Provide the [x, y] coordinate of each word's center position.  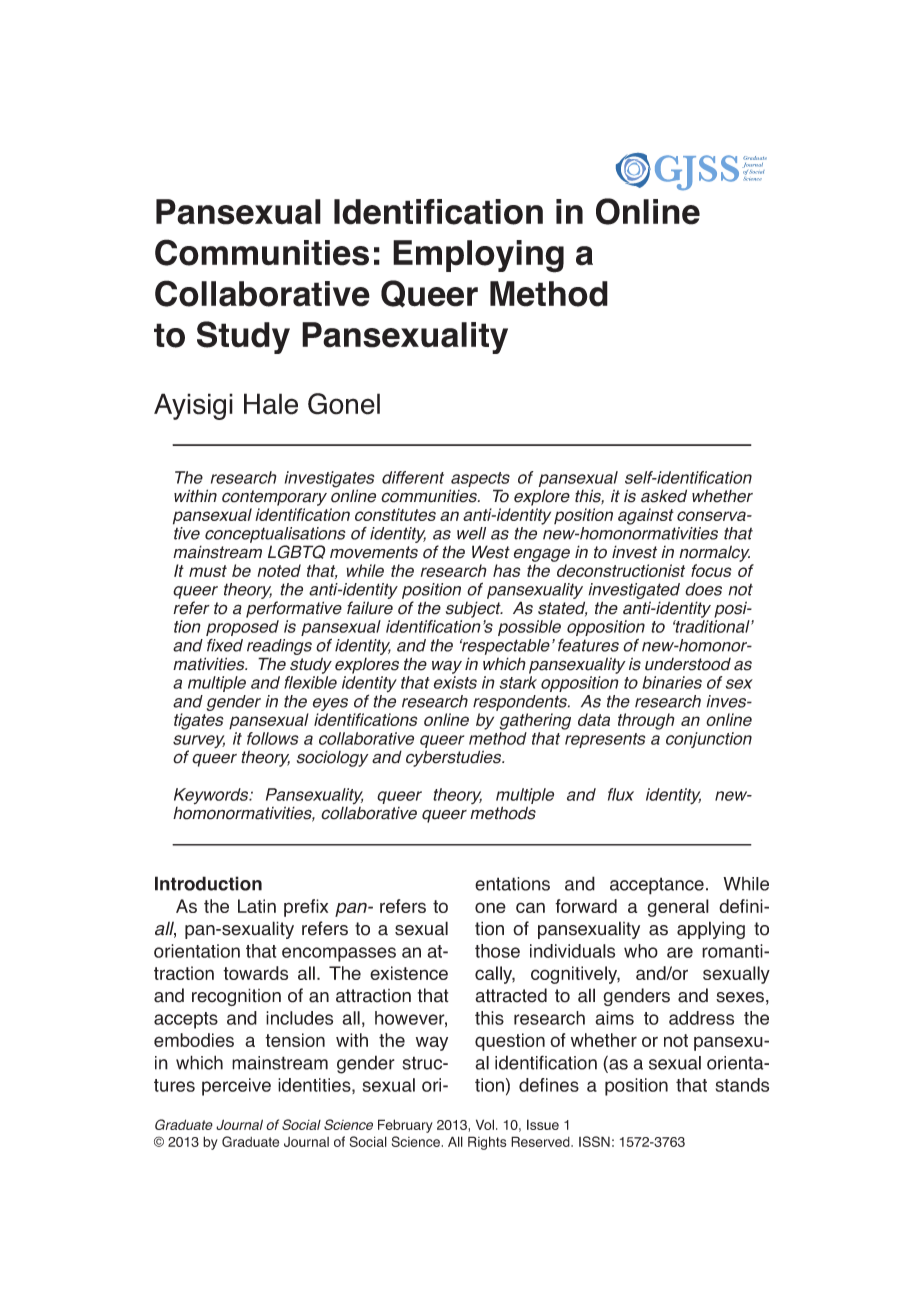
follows [273, 738]
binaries [672, 682]
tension [295, 1040]
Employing [478, 256]
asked [664, 496]
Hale [271, 404]
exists [455, 682]
